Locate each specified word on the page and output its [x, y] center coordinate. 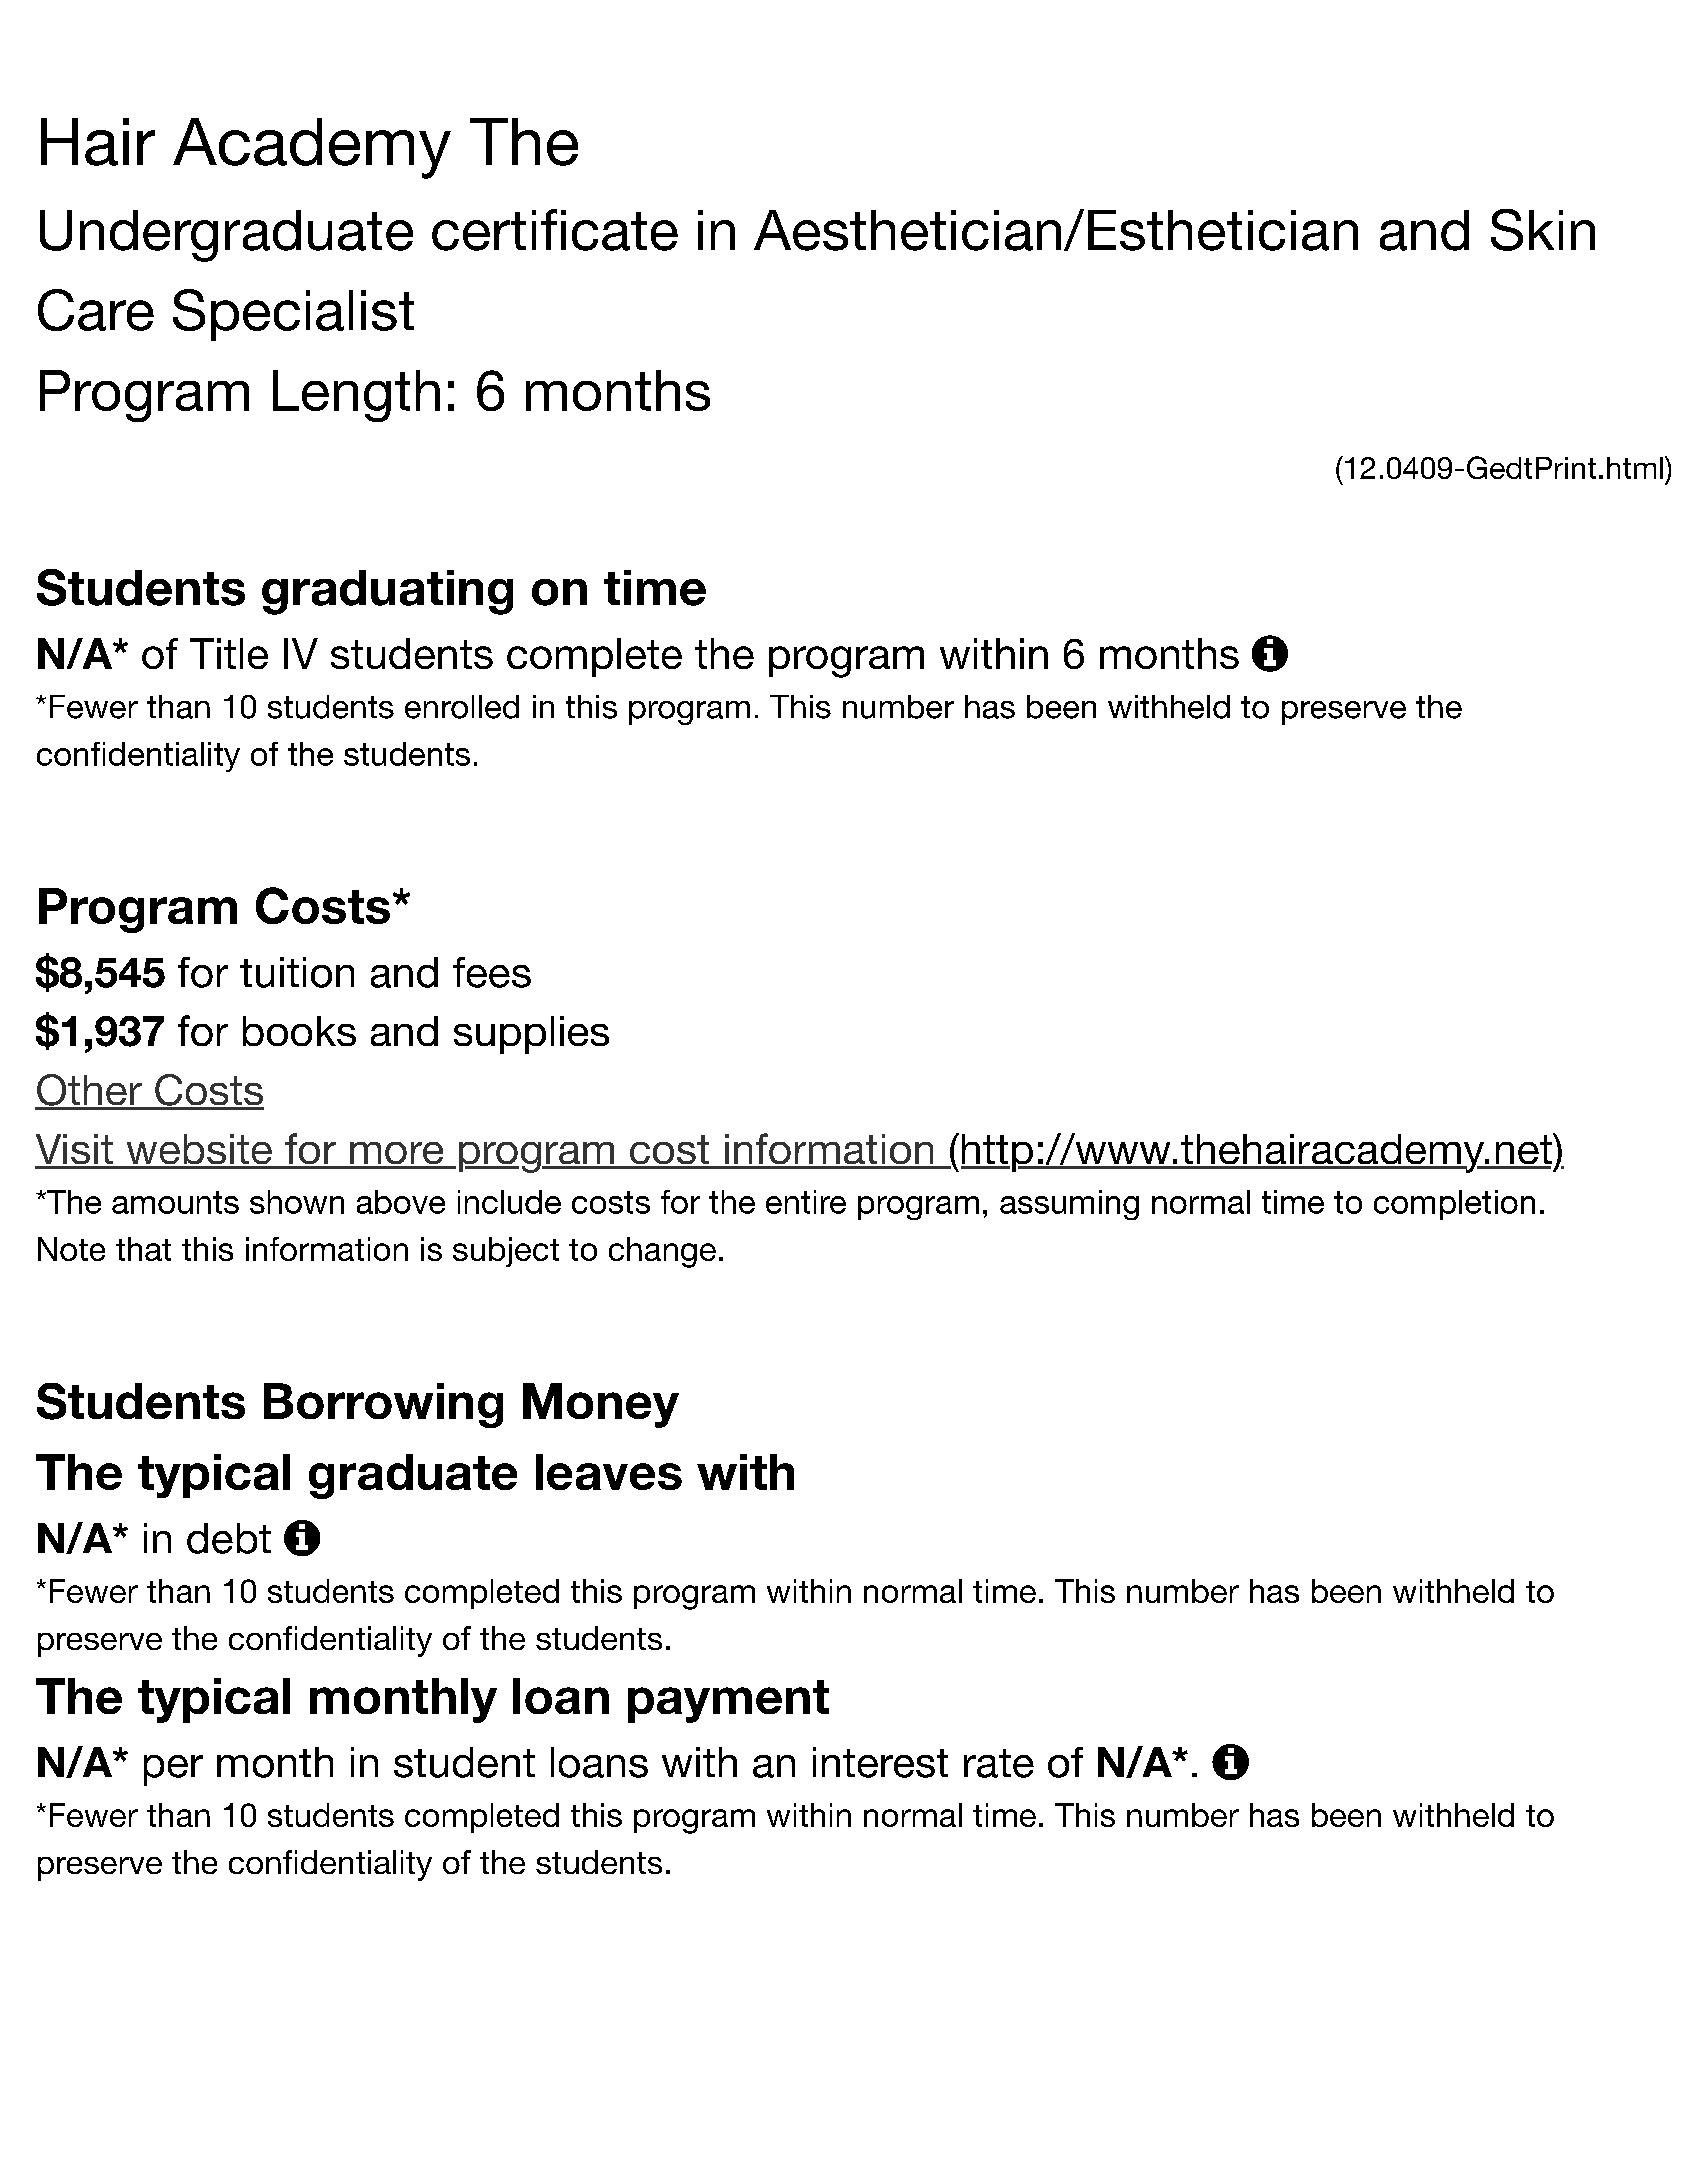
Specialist [293, 315]
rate [999, 1763]
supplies [531, 1035]
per [173, 1770]
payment [728, 1701]
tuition [297, 972]
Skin [1543, 230]
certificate [555, 230]
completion [1454, 1205]
